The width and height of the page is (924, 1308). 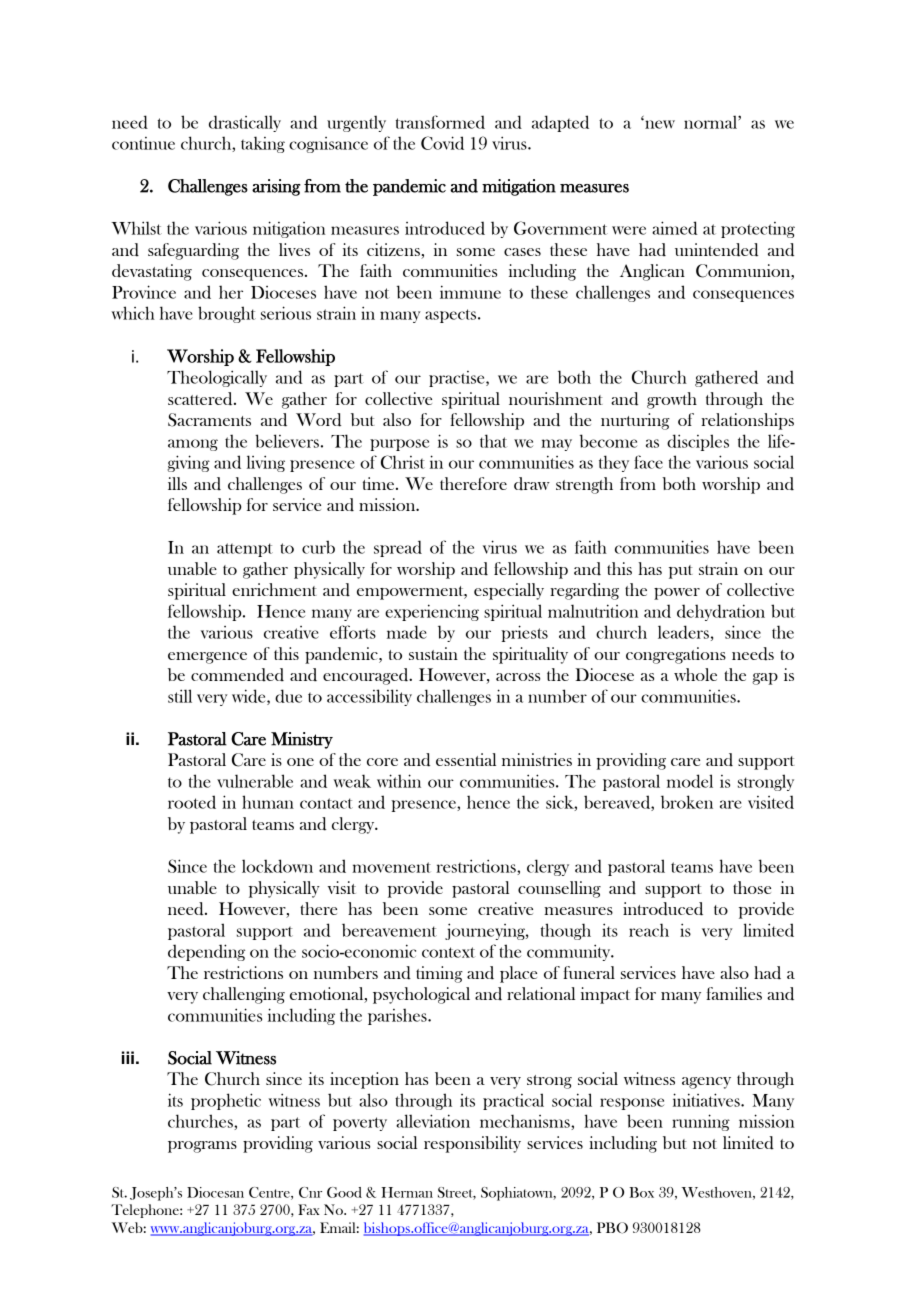 I want to click on normal, so click(x=711, y=122).
